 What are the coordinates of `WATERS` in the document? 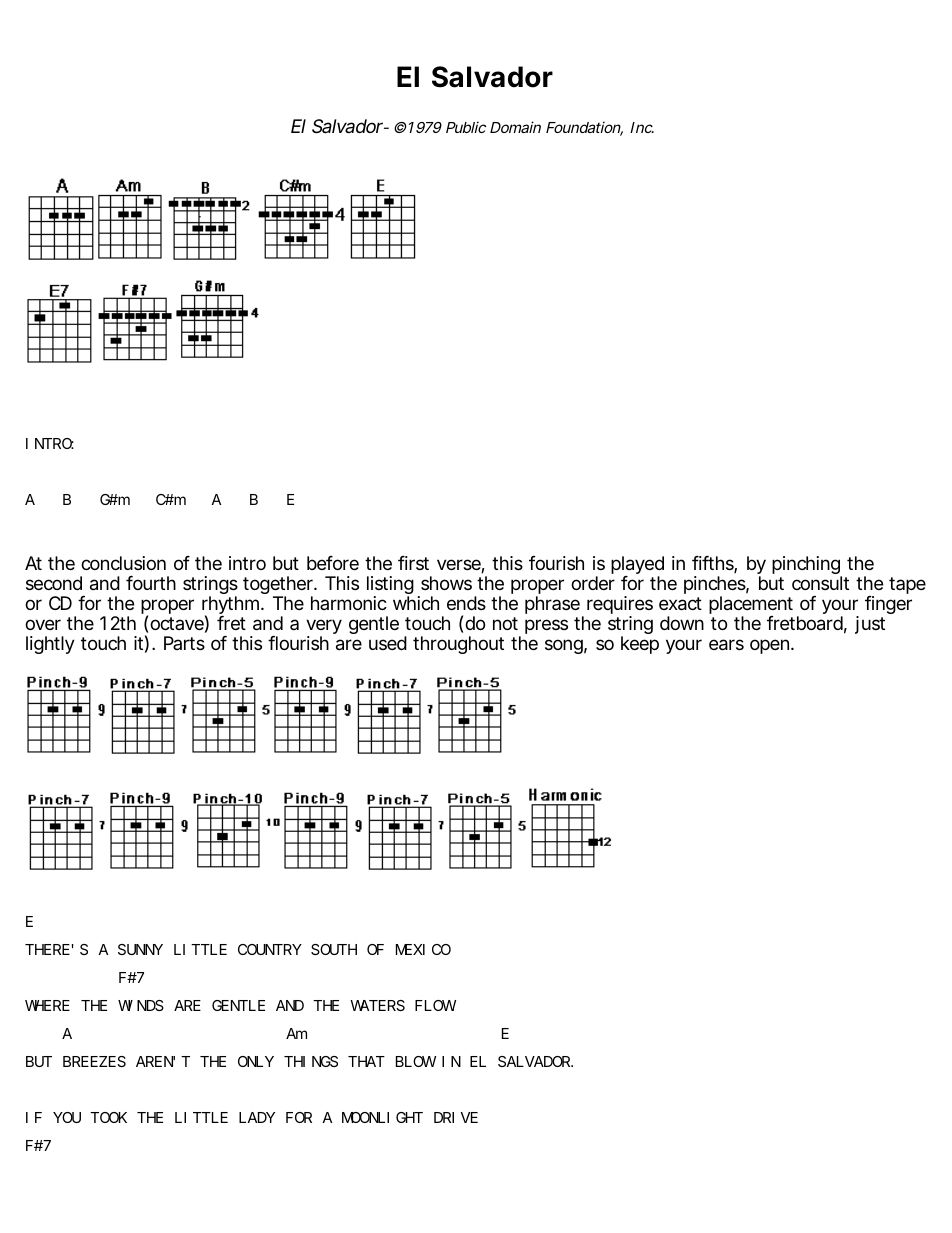 It's located at (377, 1005).
